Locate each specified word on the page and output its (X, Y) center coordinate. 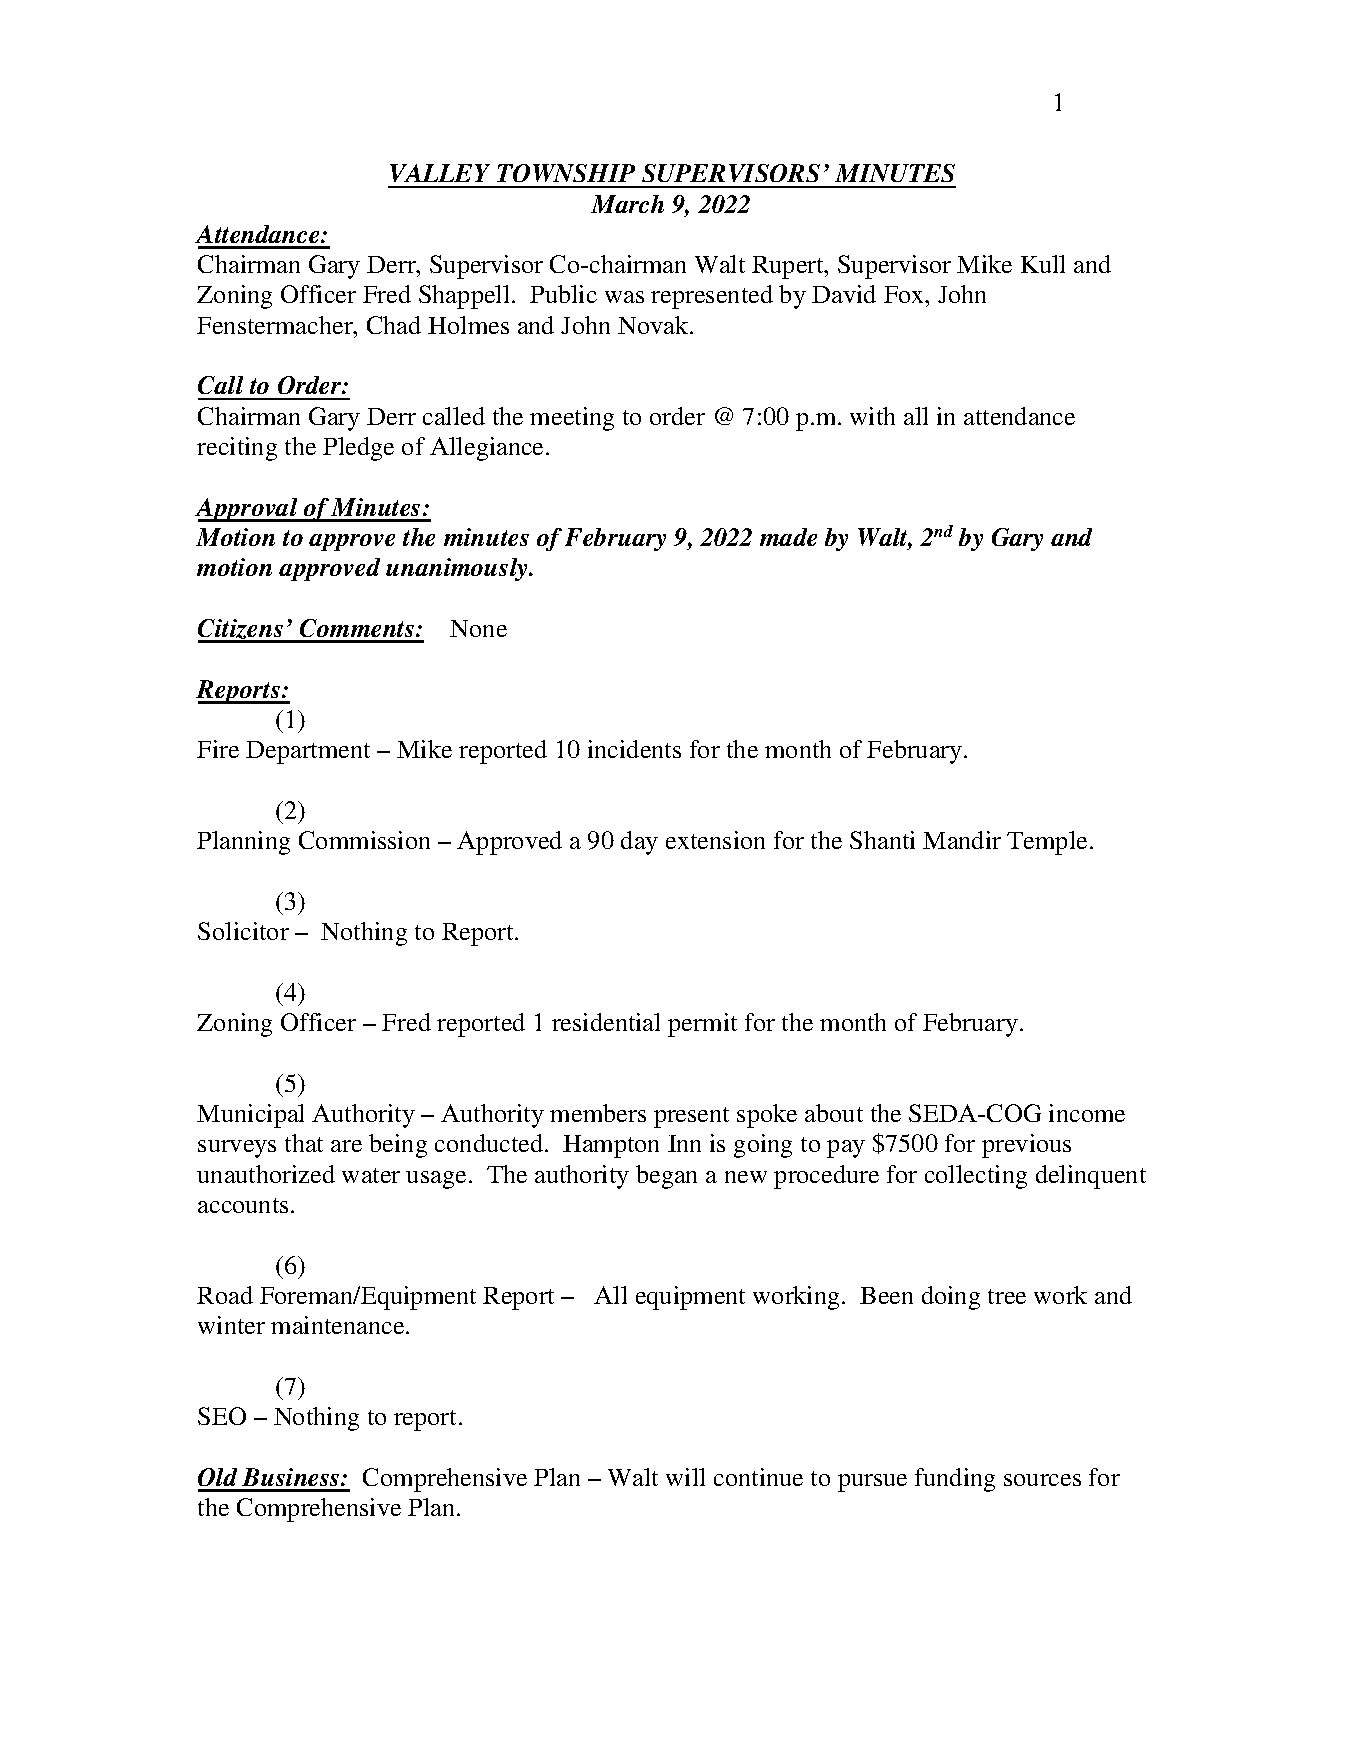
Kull (1043, 264)
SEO (222, 1416)
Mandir (962, 840)
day (639, 843)
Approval (247, 510)
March (627, 204)
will (685, 1477)
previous (1026, 1146)
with (872, 416)
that (304, 1143)
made (788, 537)
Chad (394, 325)
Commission (364, 840)
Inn (684, 1143)
